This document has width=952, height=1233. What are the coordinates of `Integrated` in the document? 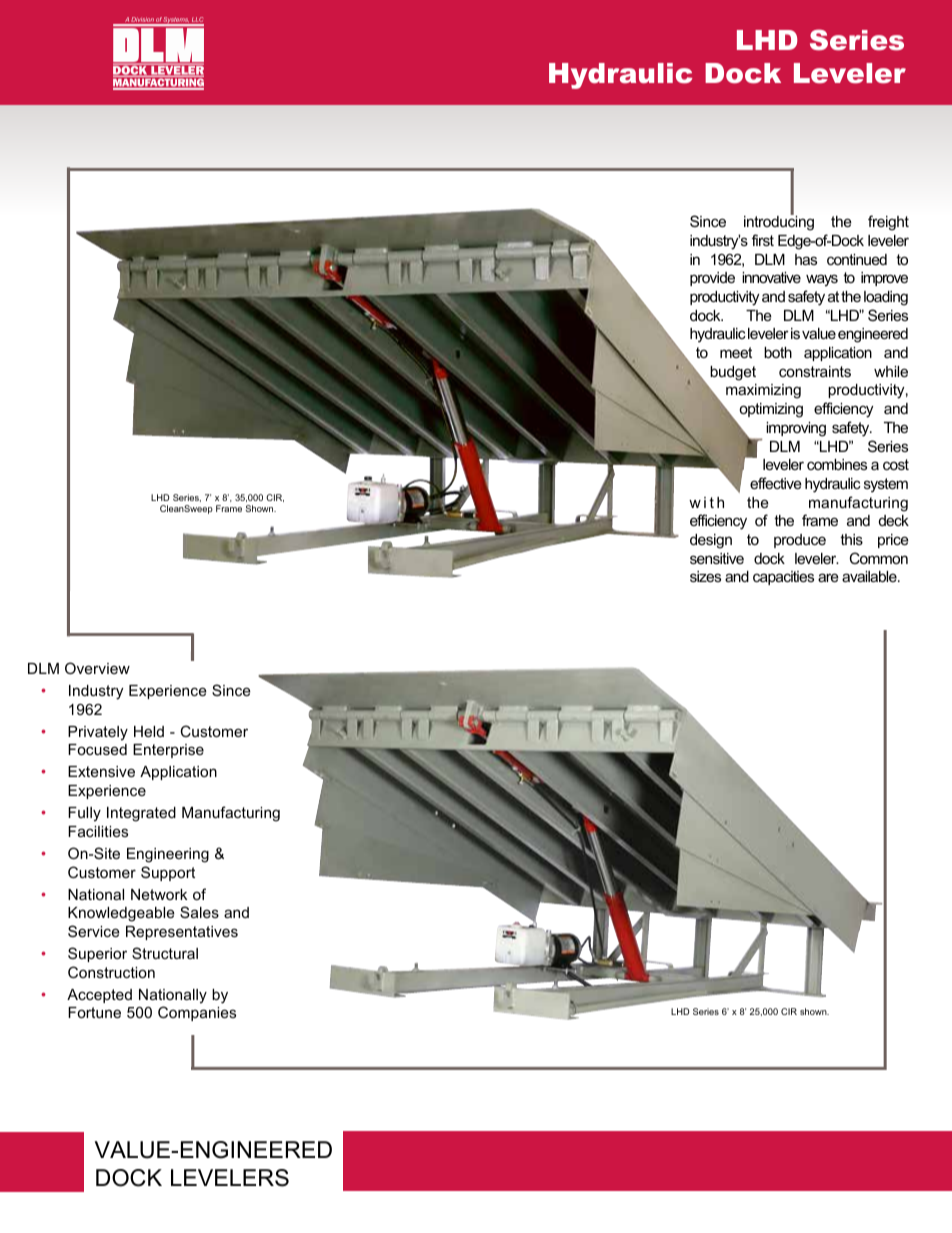 It's located at (141, 814).
